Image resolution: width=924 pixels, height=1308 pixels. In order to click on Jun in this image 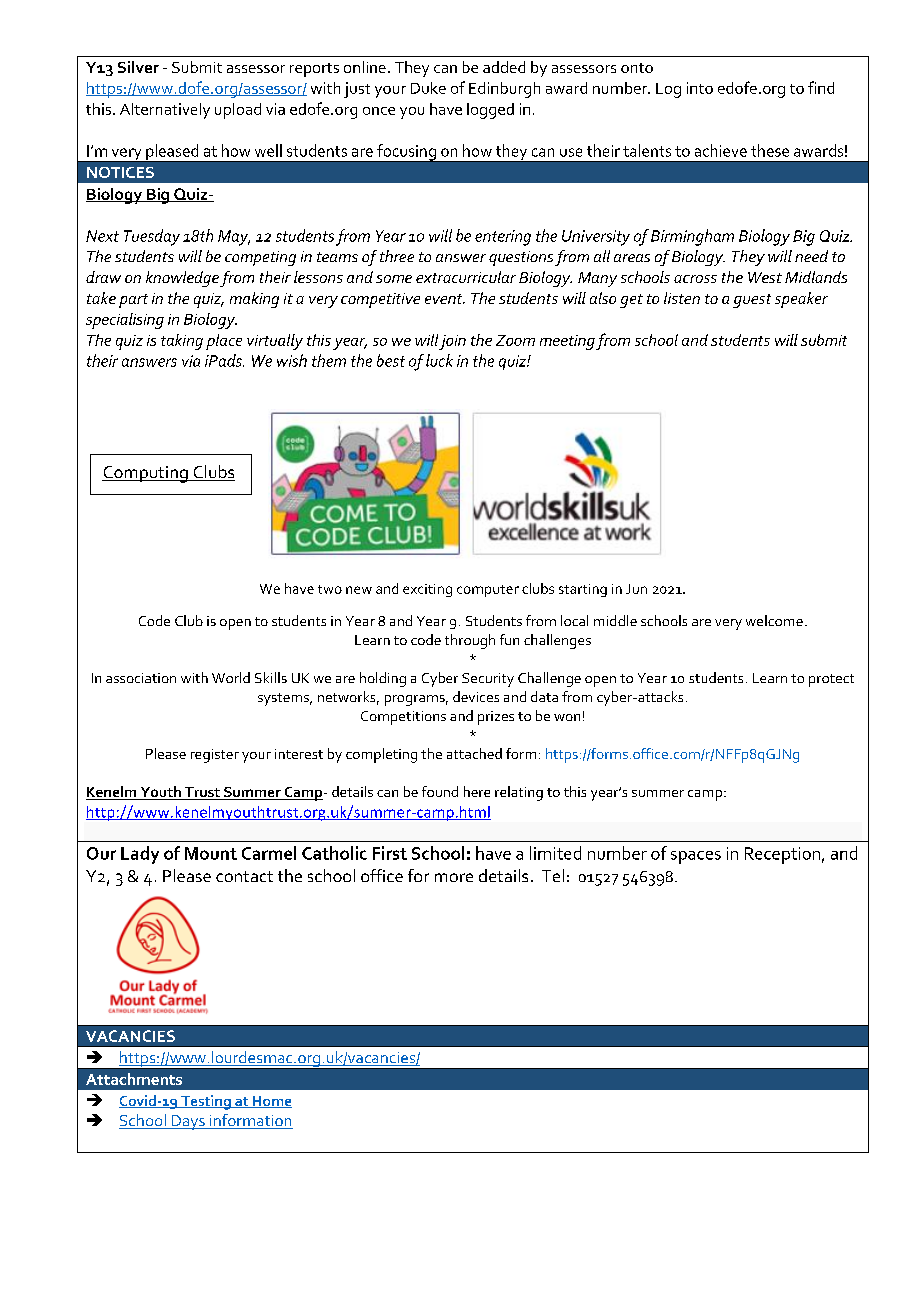, I will do `click(636, 589)`.
